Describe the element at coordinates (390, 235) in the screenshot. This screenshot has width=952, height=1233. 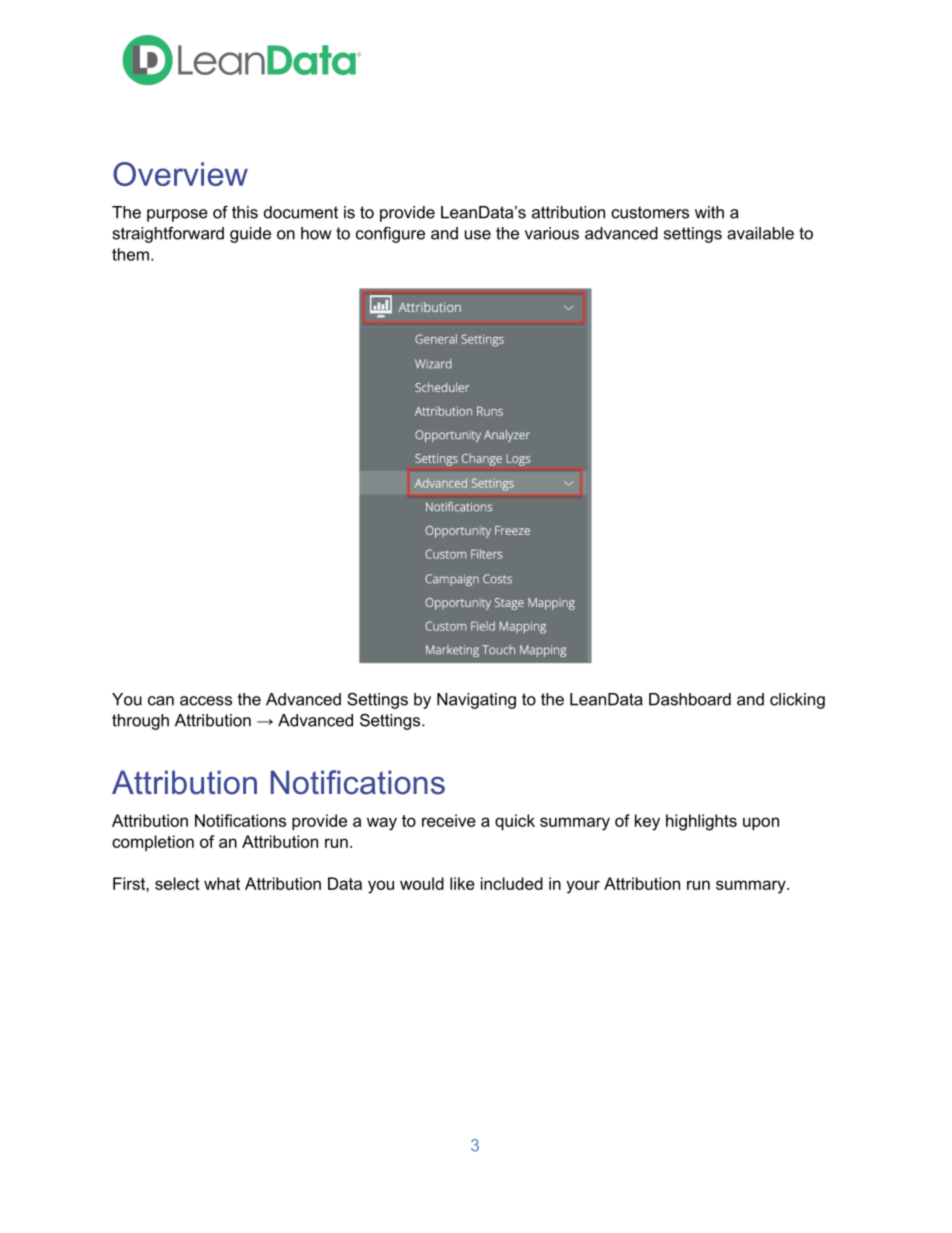
I see `configure` at that location.
